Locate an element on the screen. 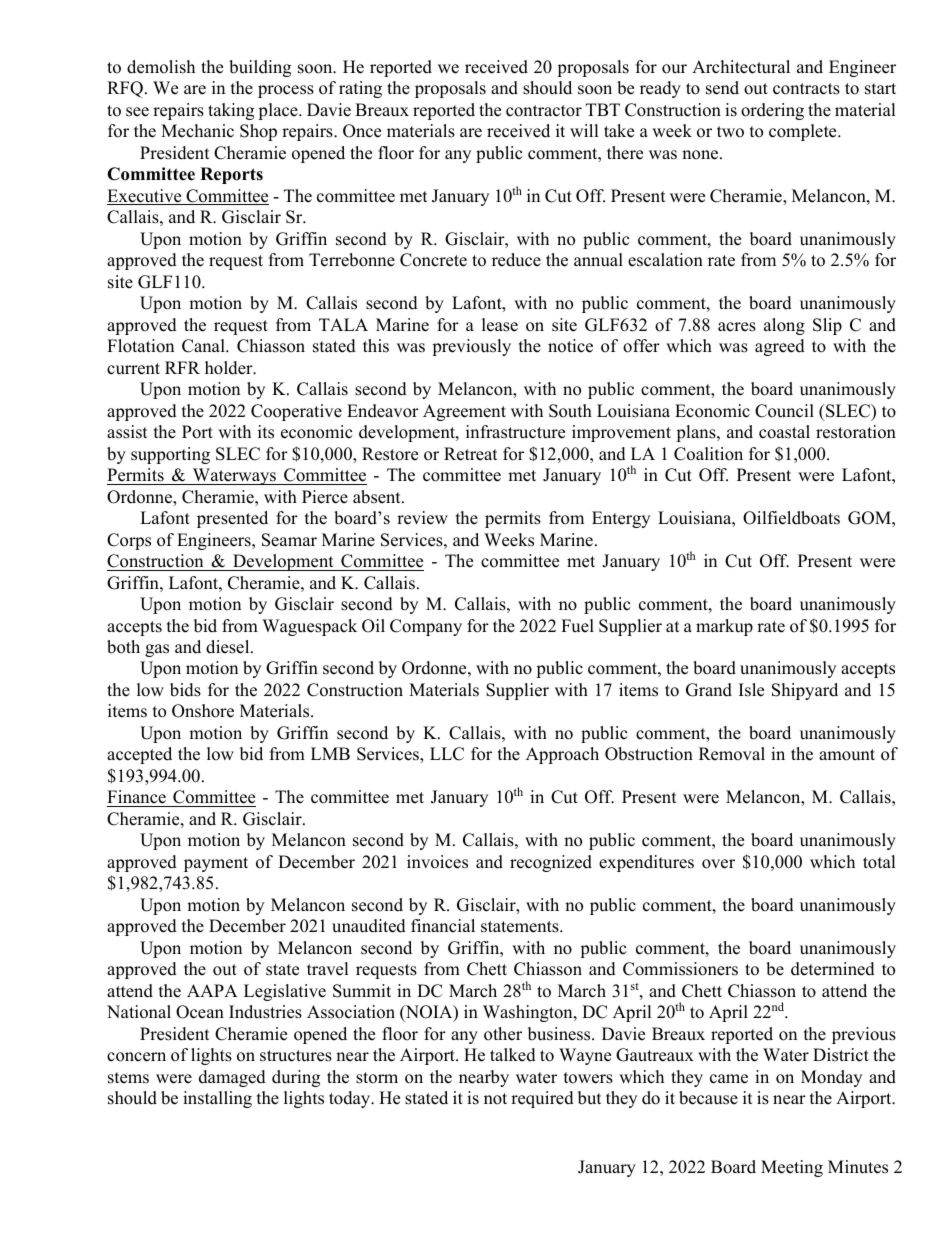  taking is located at coordinates (231, 111).
